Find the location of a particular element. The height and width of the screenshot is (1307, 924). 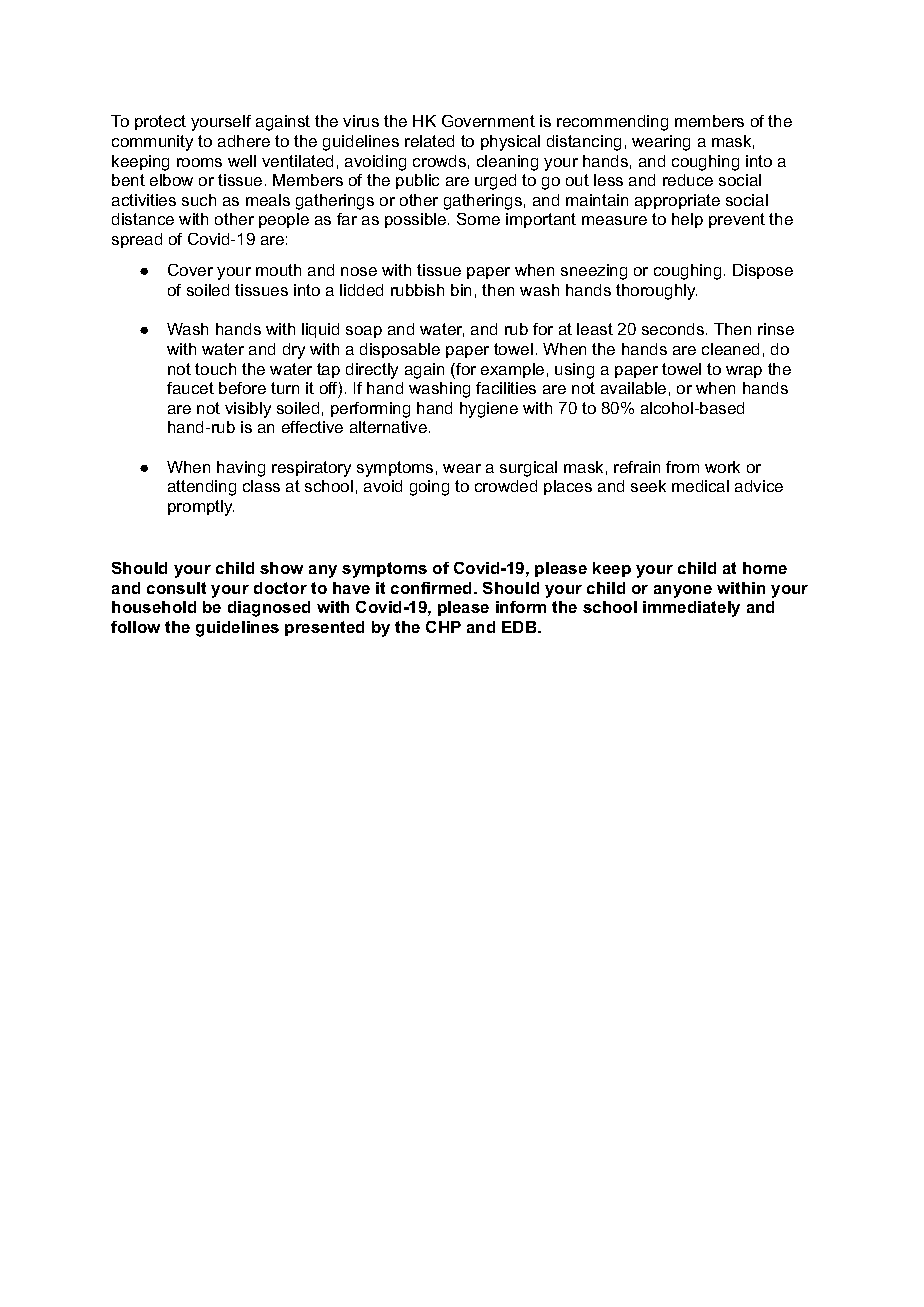

household is located at coordinates (154, 607).
